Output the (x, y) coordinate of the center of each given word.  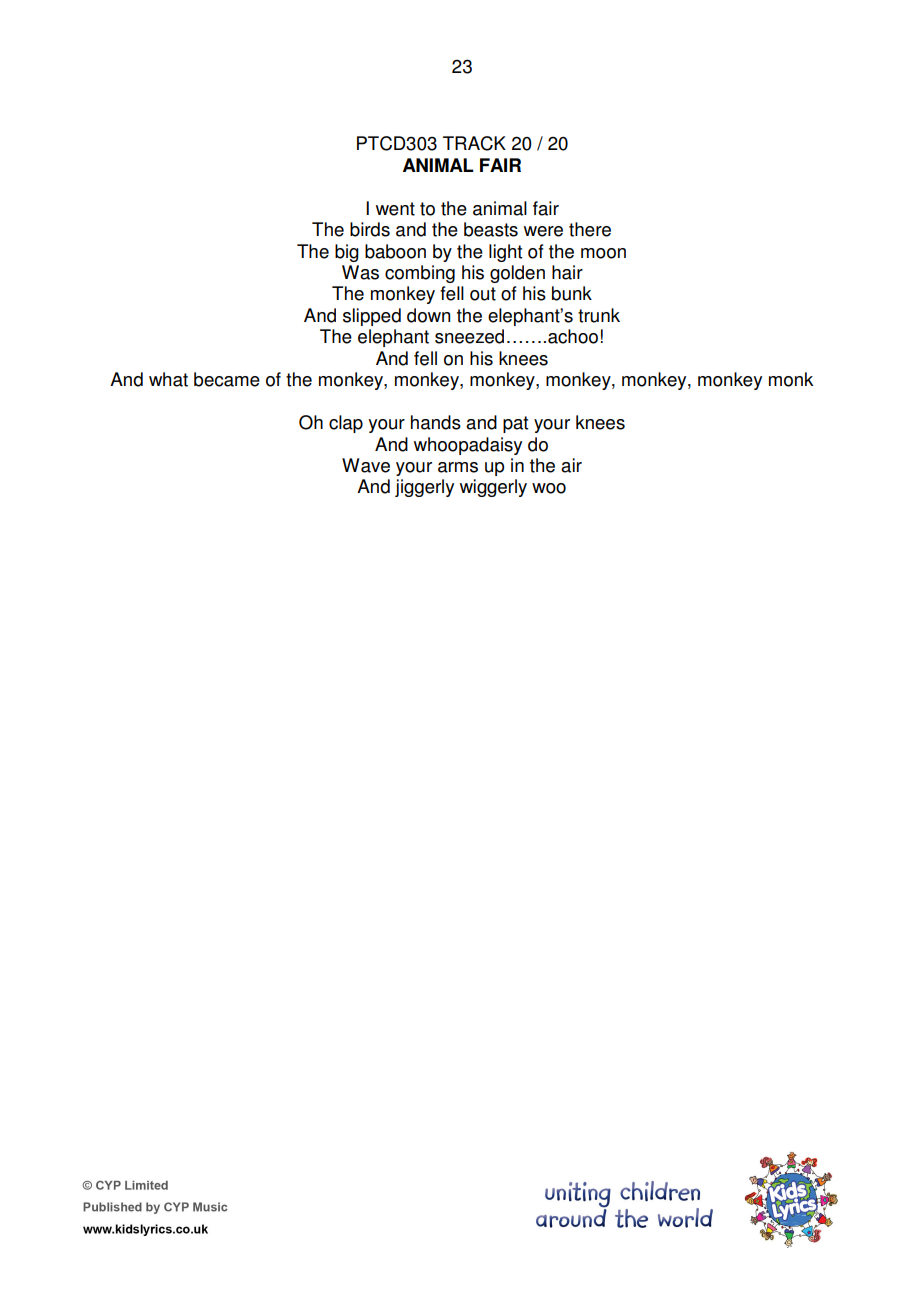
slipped (372, 317)
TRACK (474, 143)
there (590, 229)
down (429, 315)
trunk (599, 315)
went (395, 209)
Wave (366, 465)
